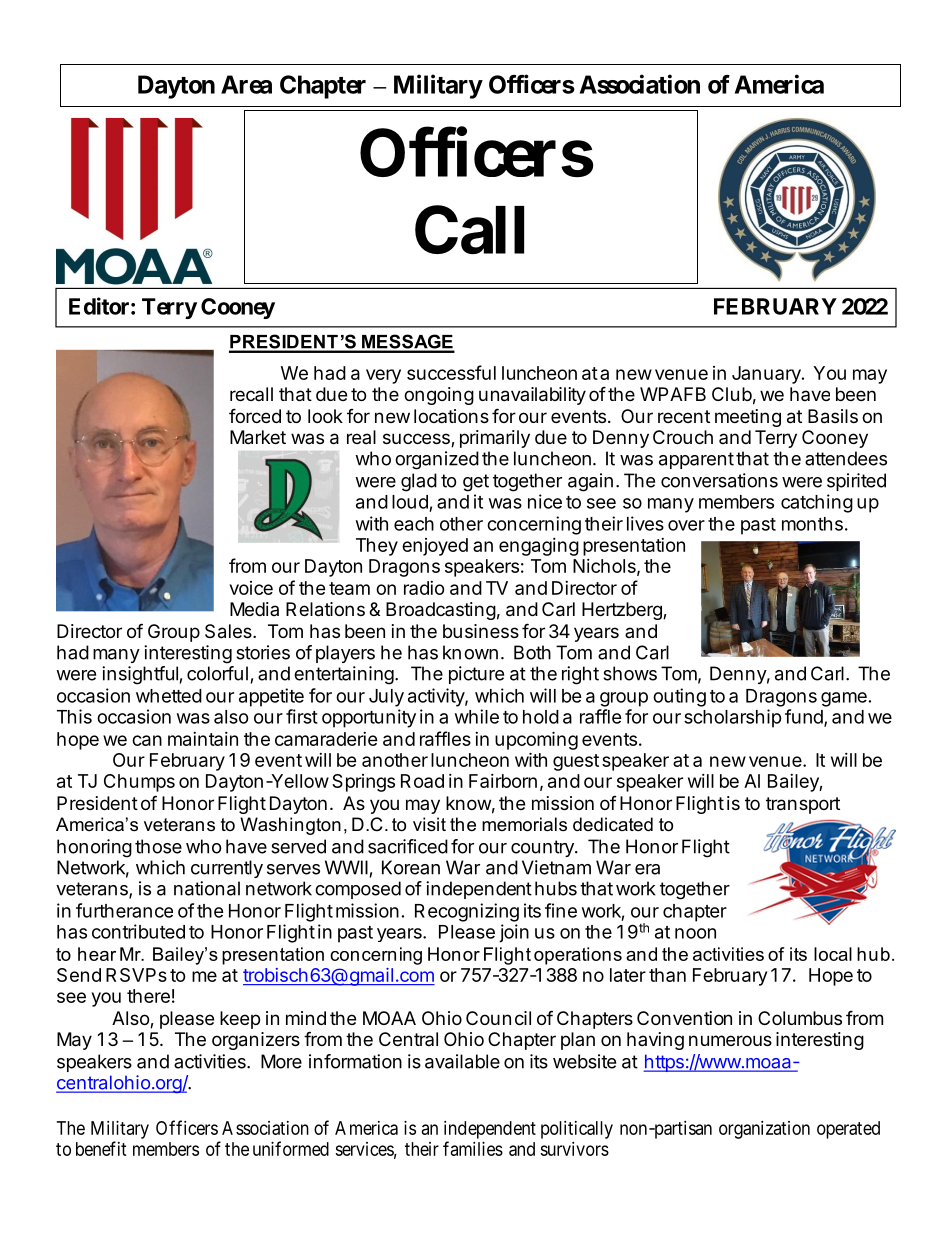 This page has height=1233, width=952. What do you see at coordinates (383, 376) in the page?
I see `very` at bounding box center [383, 376].
